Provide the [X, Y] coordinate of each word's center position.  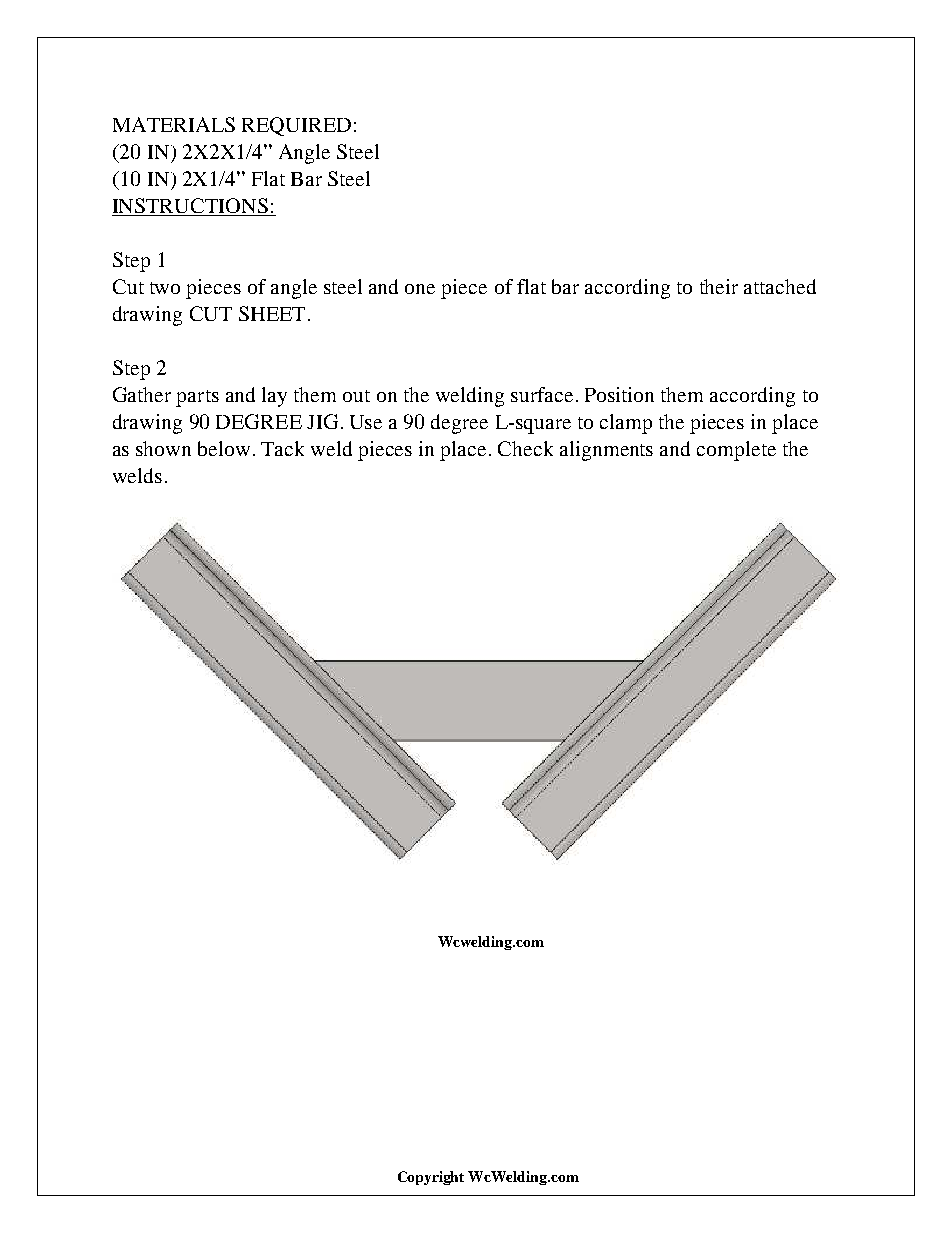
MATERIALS [174, 124]
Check [525, 448]
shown [163, 448]
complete [736, 451]
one [420, 289]
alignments [606, 451]
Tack [282, 448]
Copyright [431, 1178]
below [224, 448]
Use [366, 422]
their [719, 286]
